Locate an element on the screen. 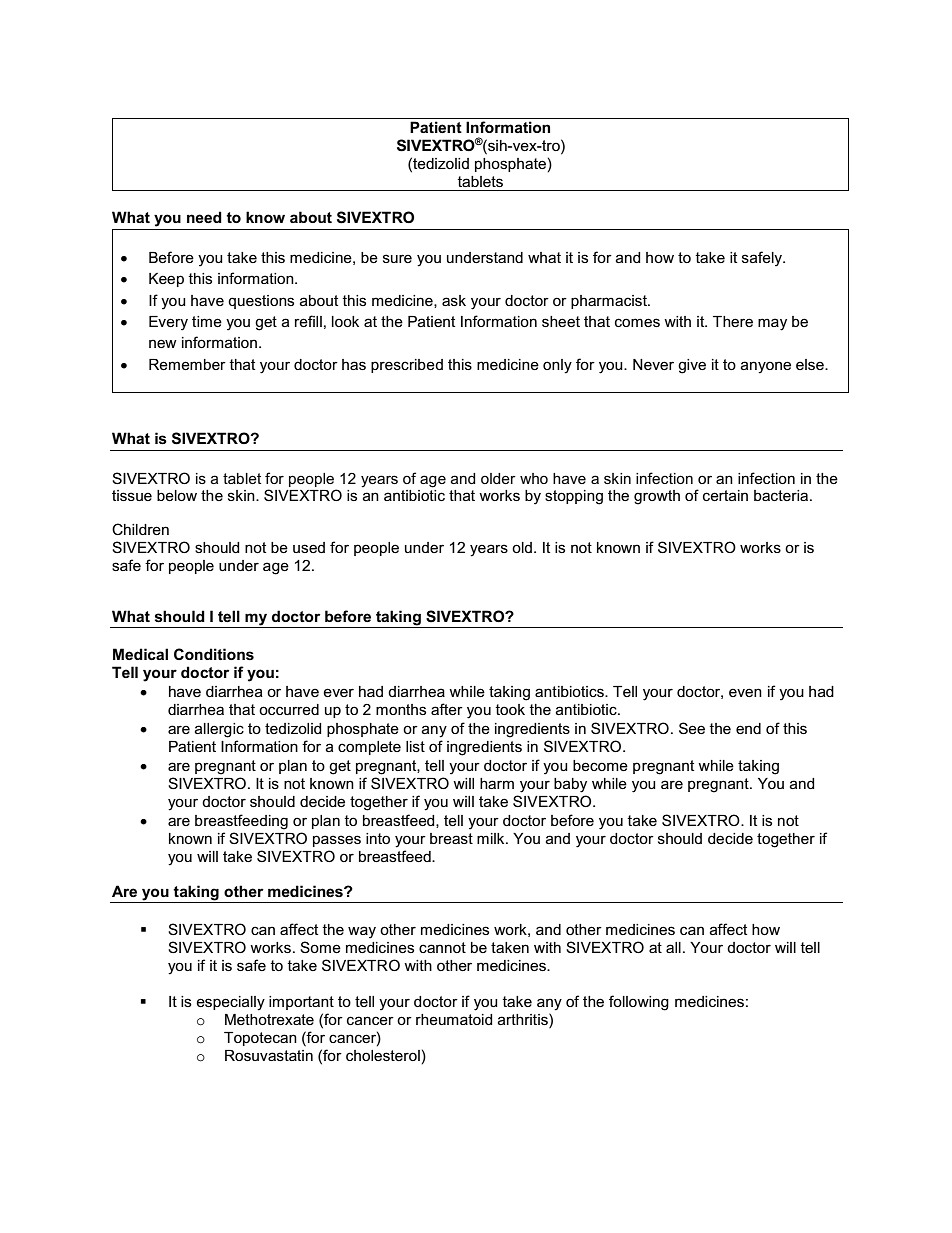  certain is located at coordinates (725, 495).
